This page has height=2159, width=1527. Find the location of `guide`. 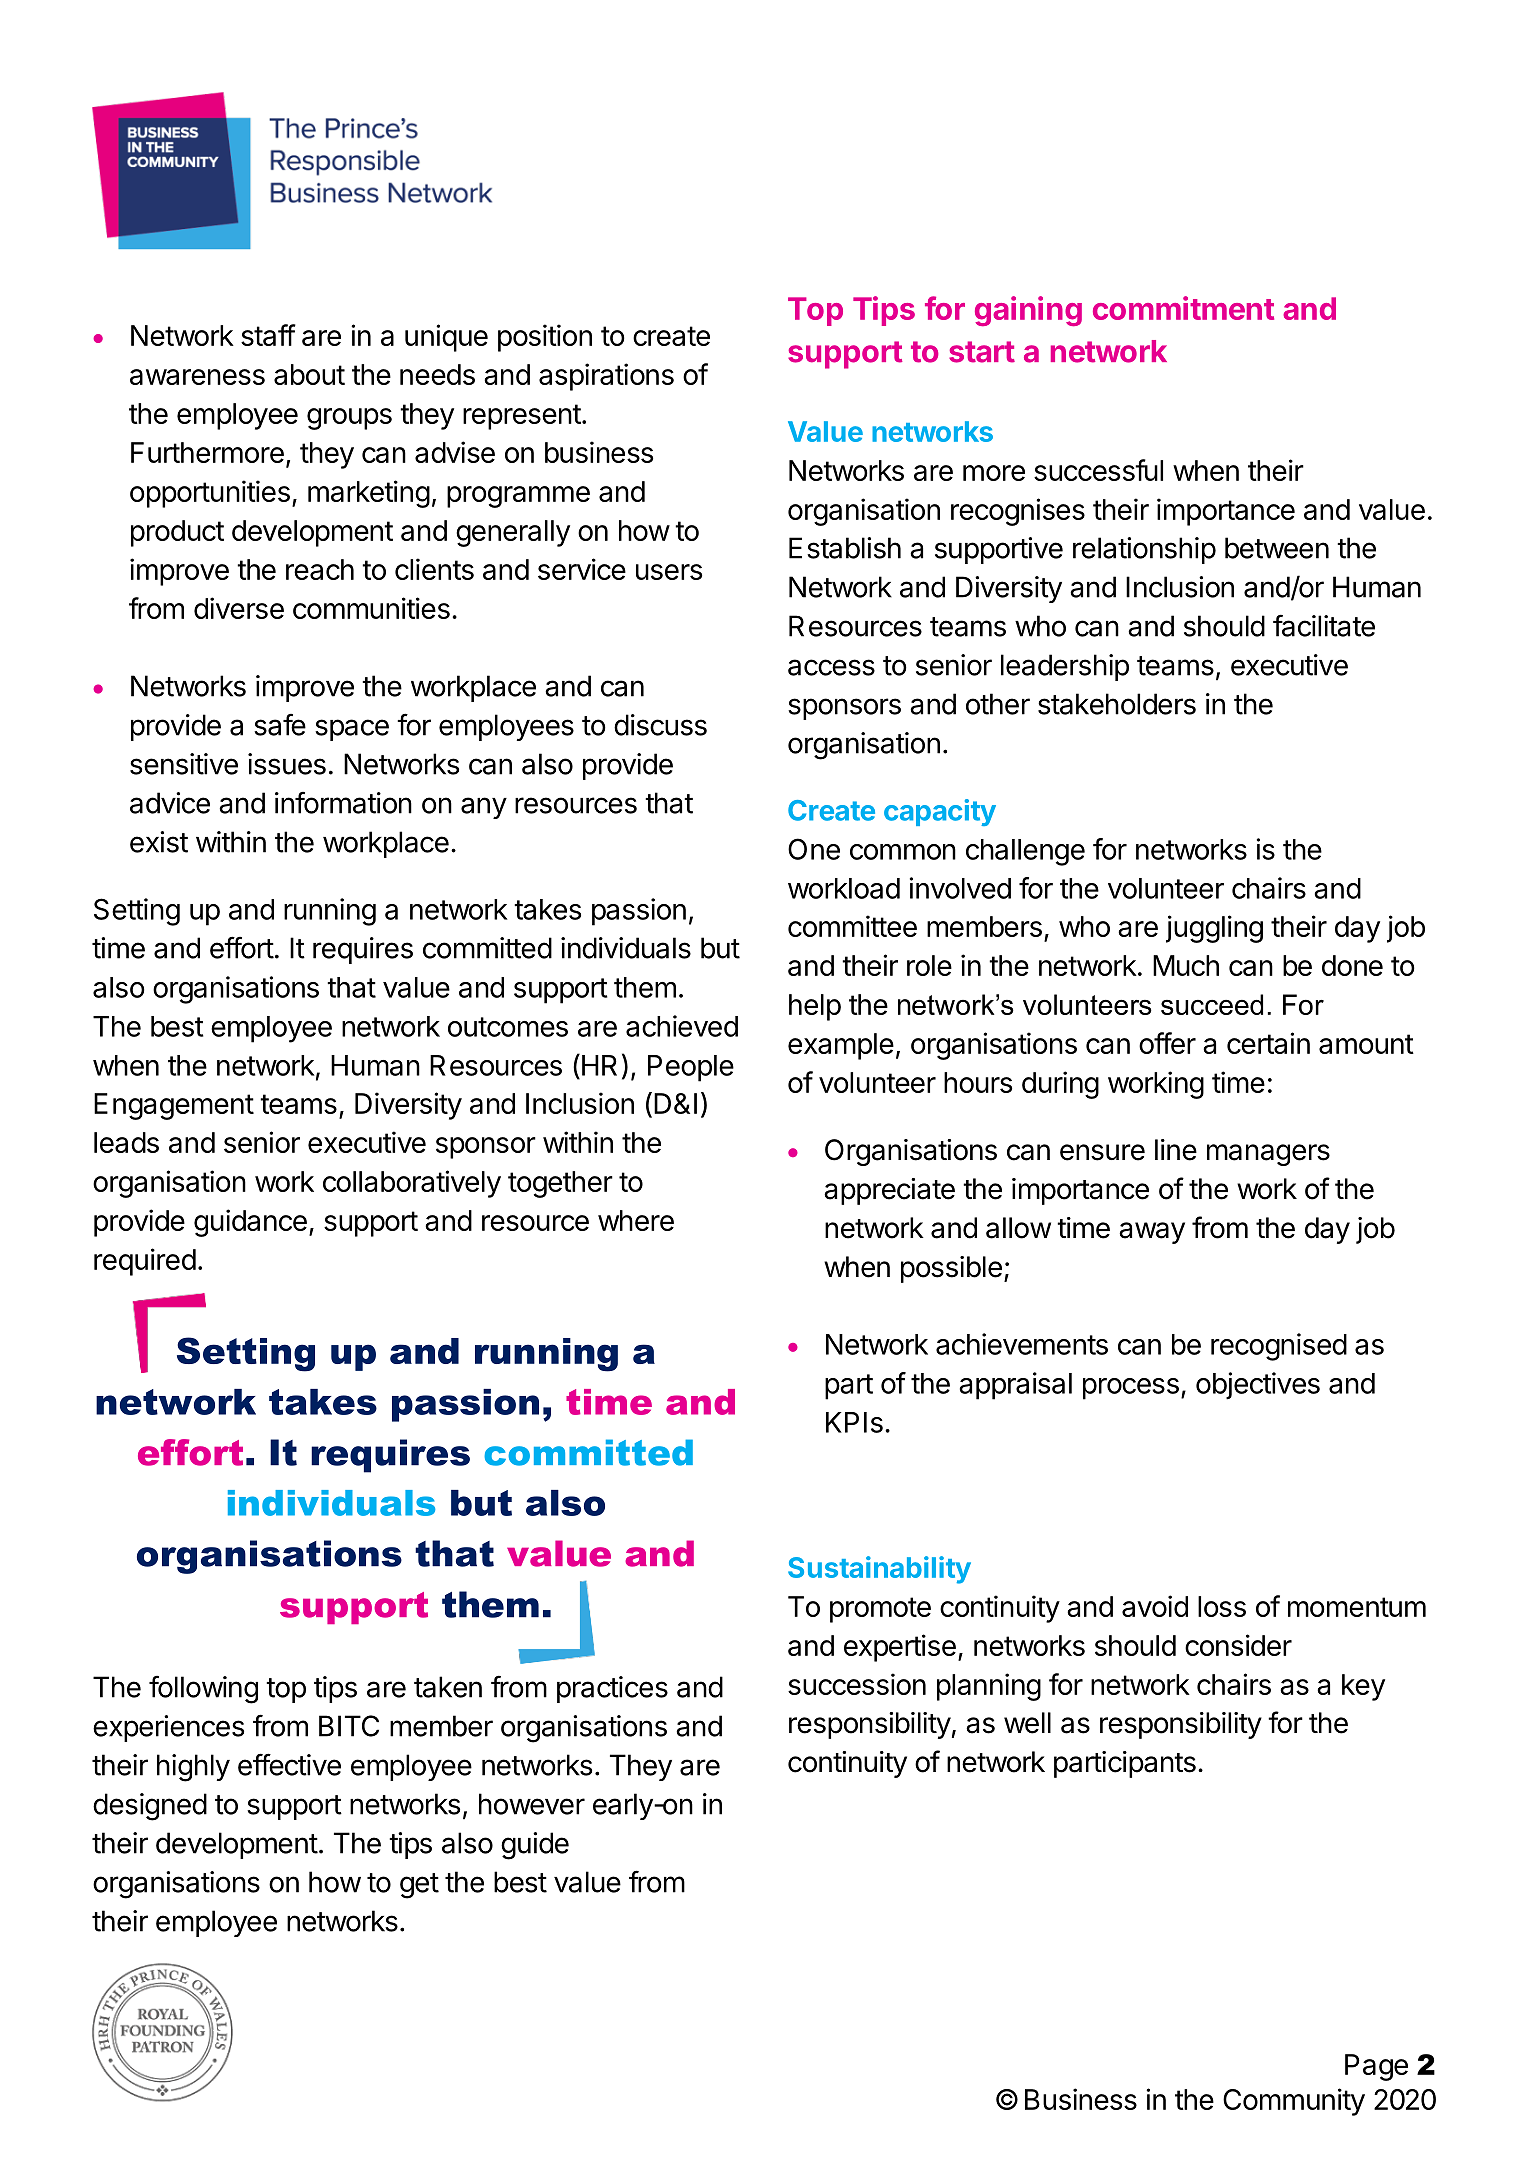

guide is located at coordinates (535, 1846).
